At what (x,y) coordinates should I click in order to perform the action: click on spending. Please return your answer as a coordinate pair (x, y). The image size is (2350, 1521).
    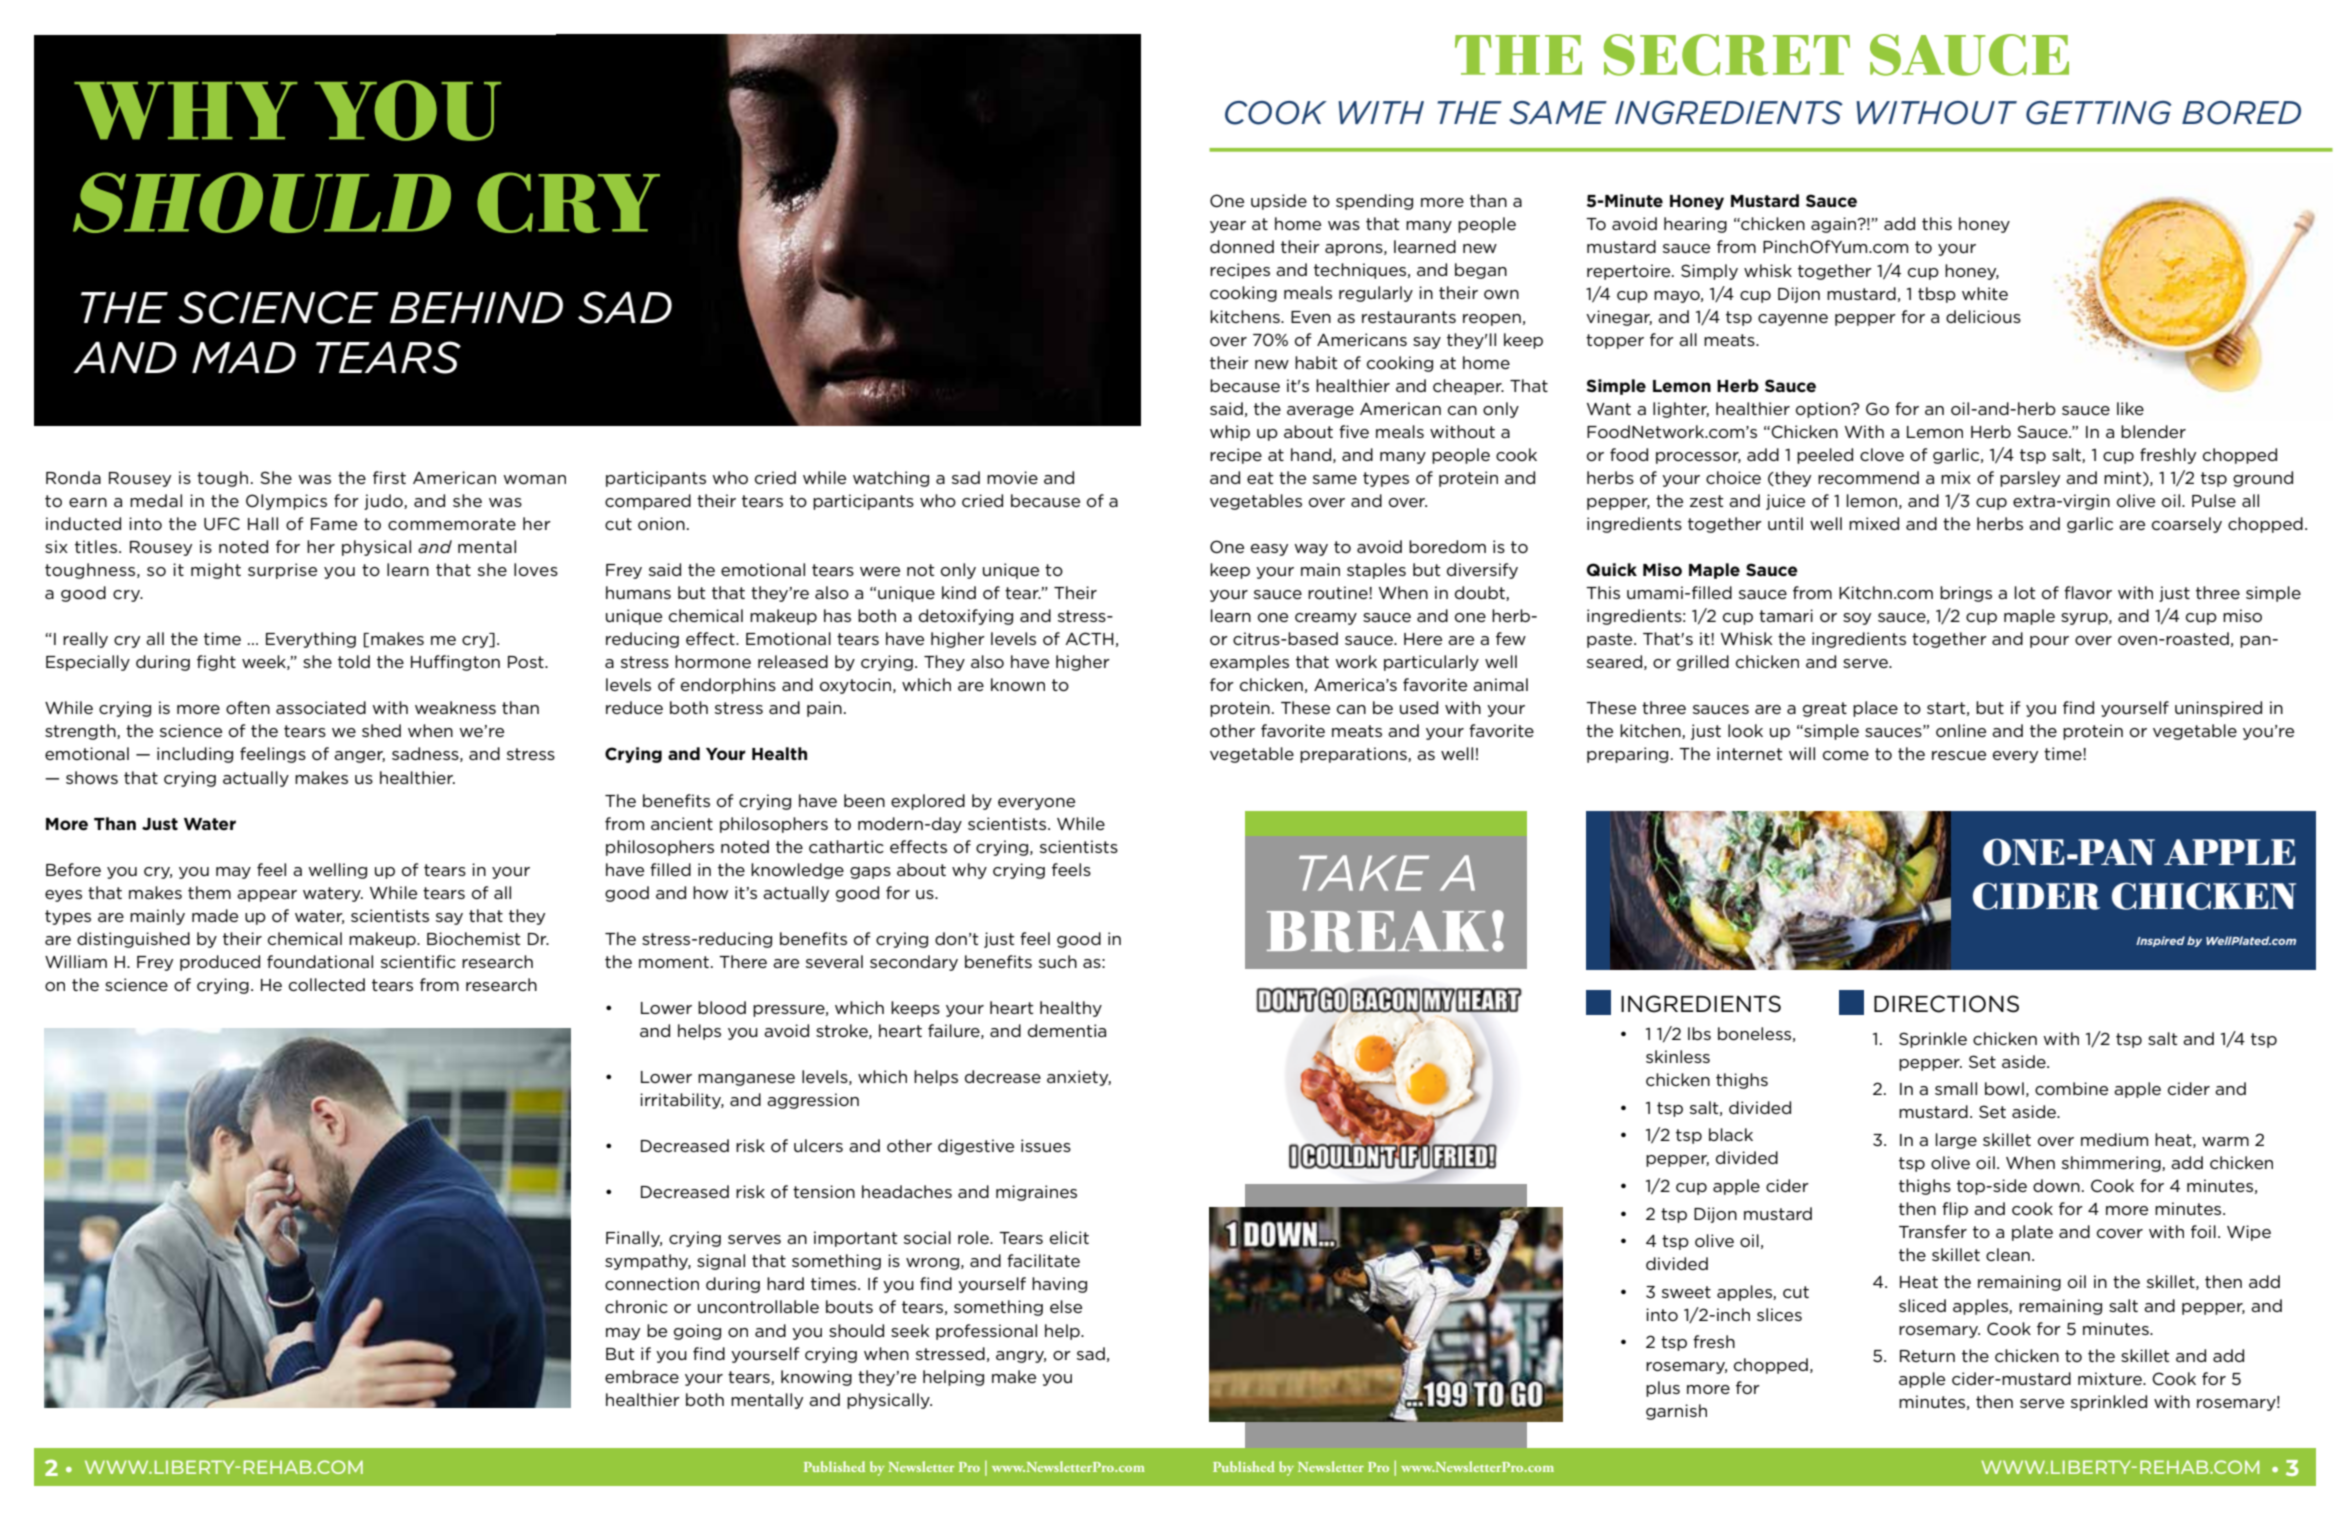
    Looking at the image, I should click on (1374, 202).
